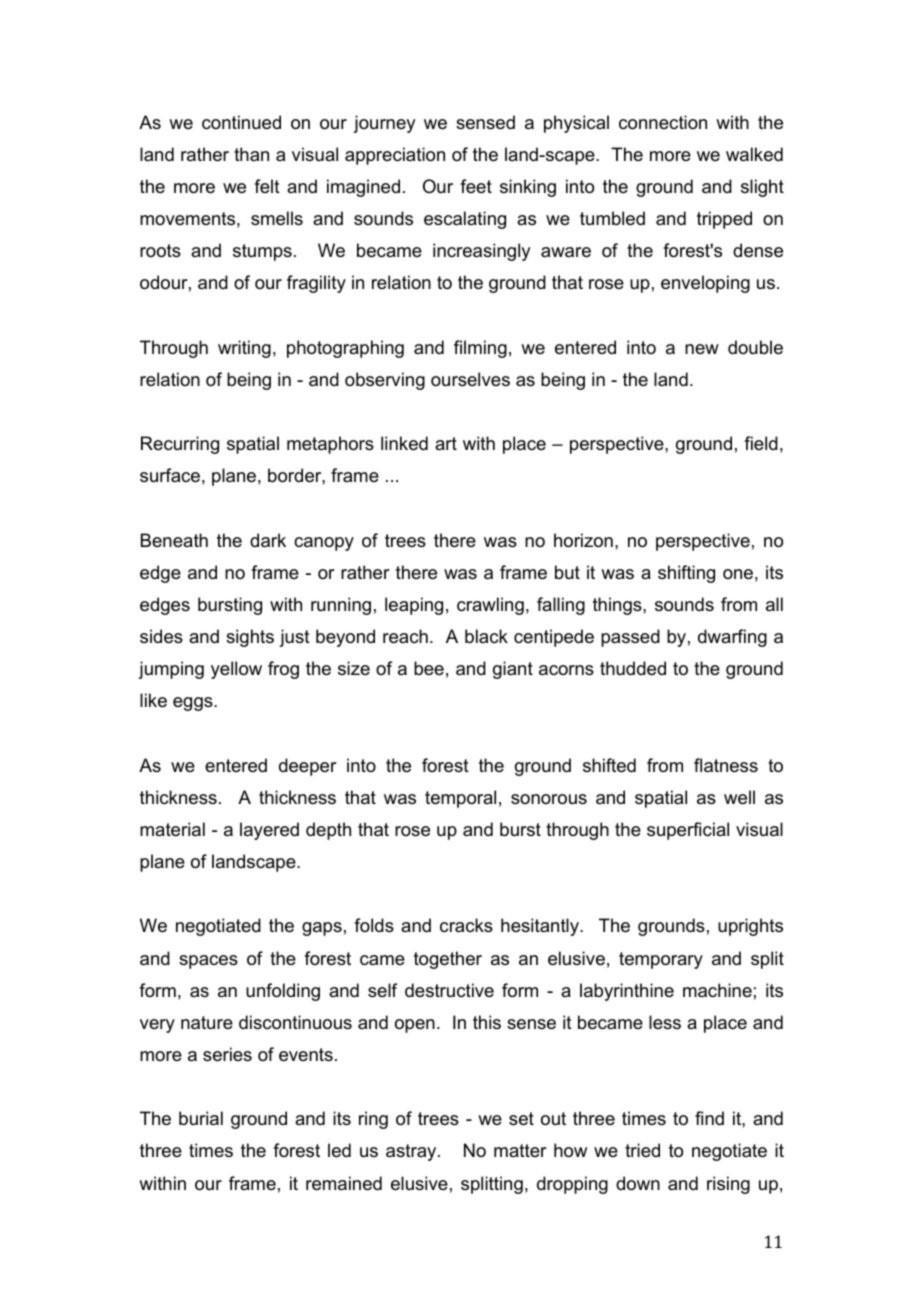 The width and height of the screenshot is (924, 1308). Describe the element at coordinates (709, 1118) in the screenshot. I see `find` at that location.
